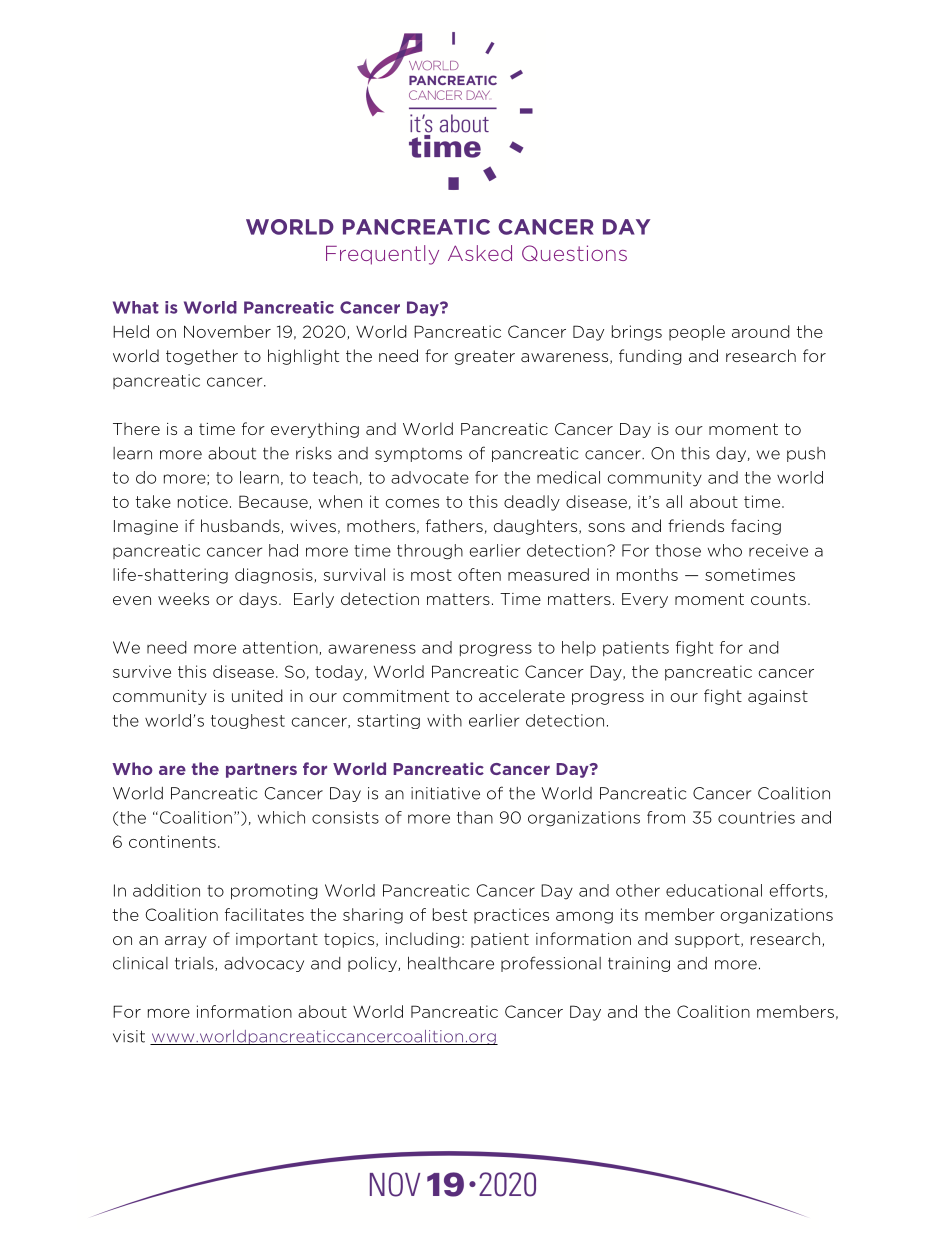 The width and height of the page is (952, 1233). I want to click on than, so click(475, 817).
